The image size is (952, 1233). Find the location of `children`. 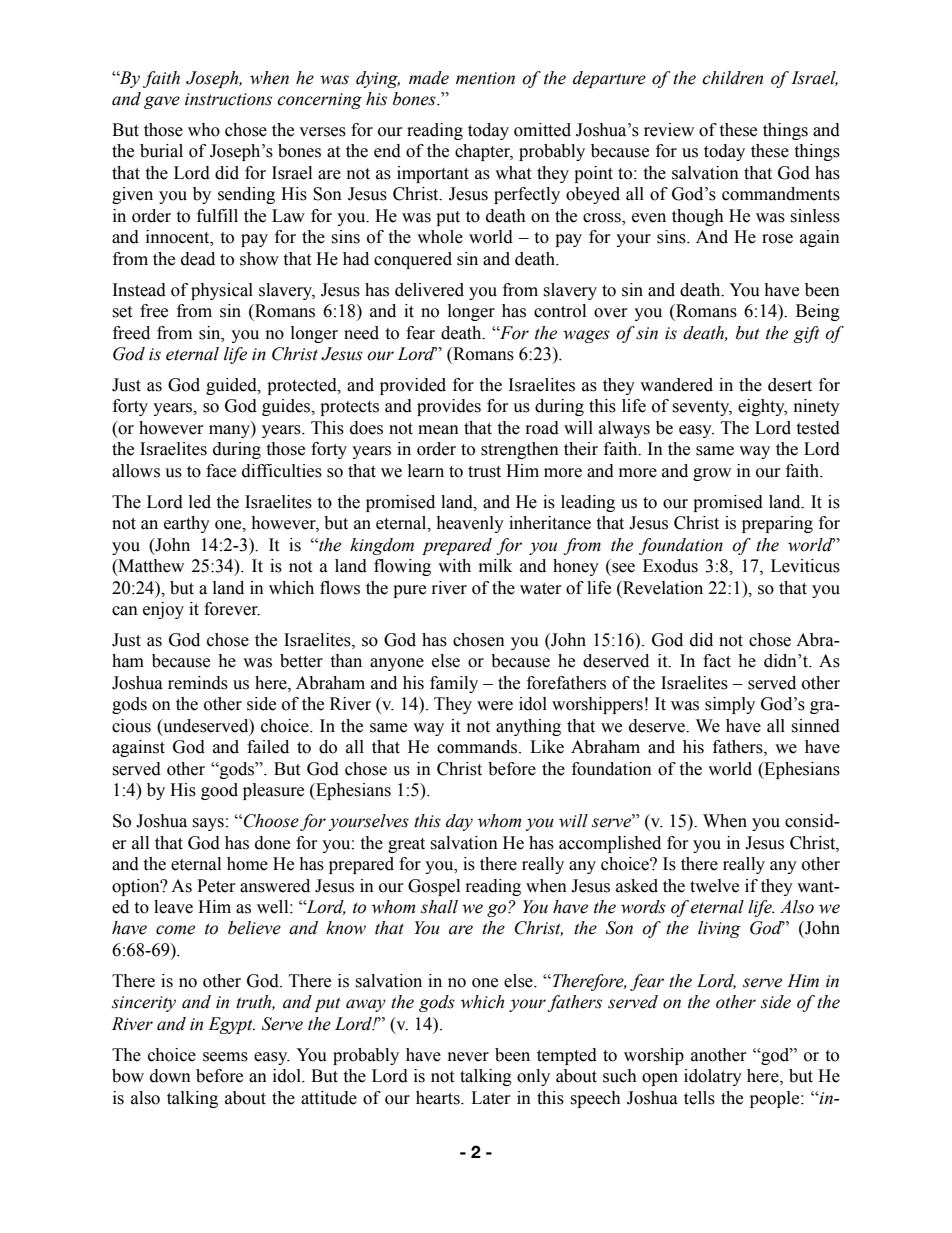

children is located at coordinates (732, 78).
